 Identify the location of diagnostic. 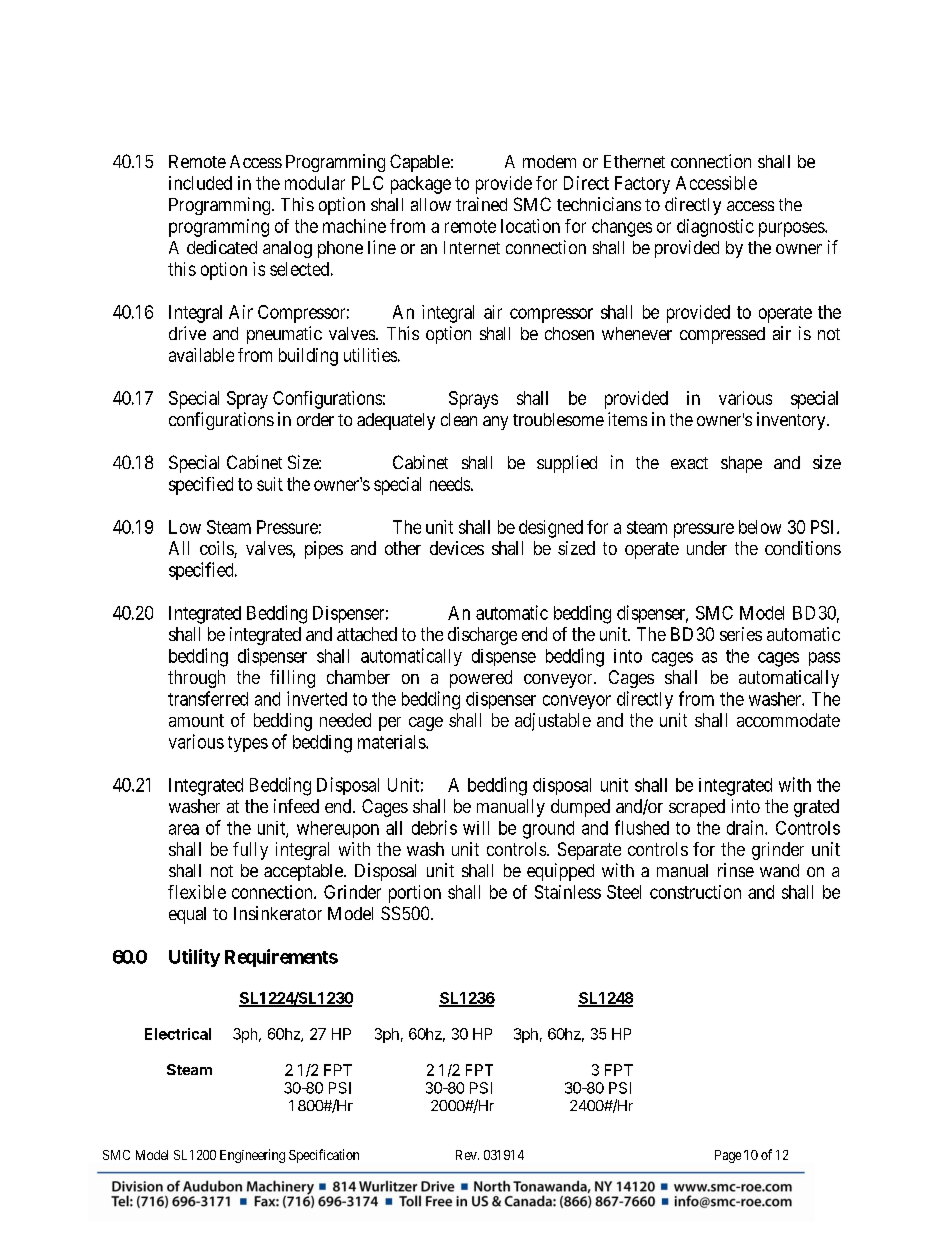
(715, 228).
